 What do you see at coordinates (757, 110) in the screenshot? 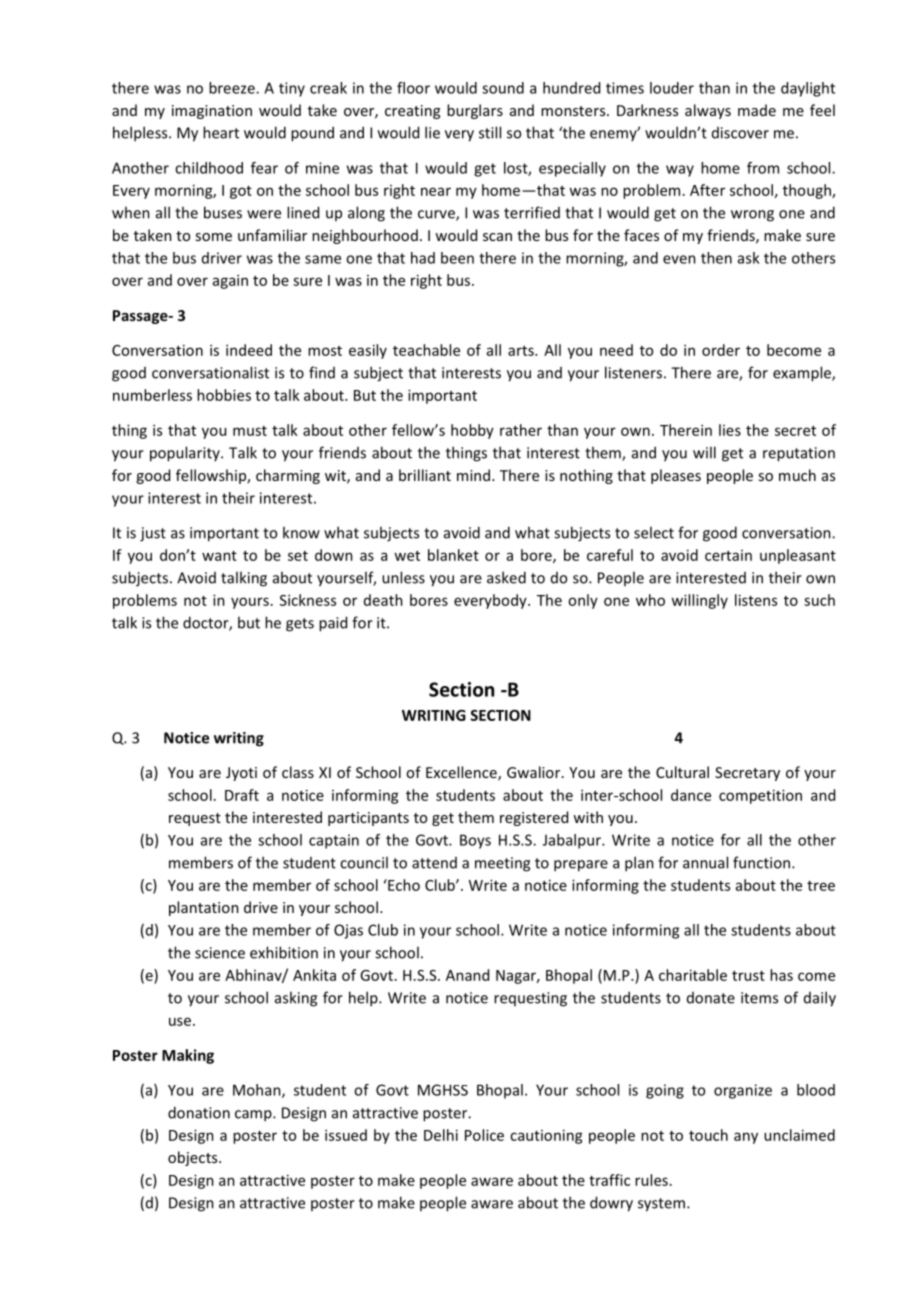
I see `made` at bounding box center [757, 110].
